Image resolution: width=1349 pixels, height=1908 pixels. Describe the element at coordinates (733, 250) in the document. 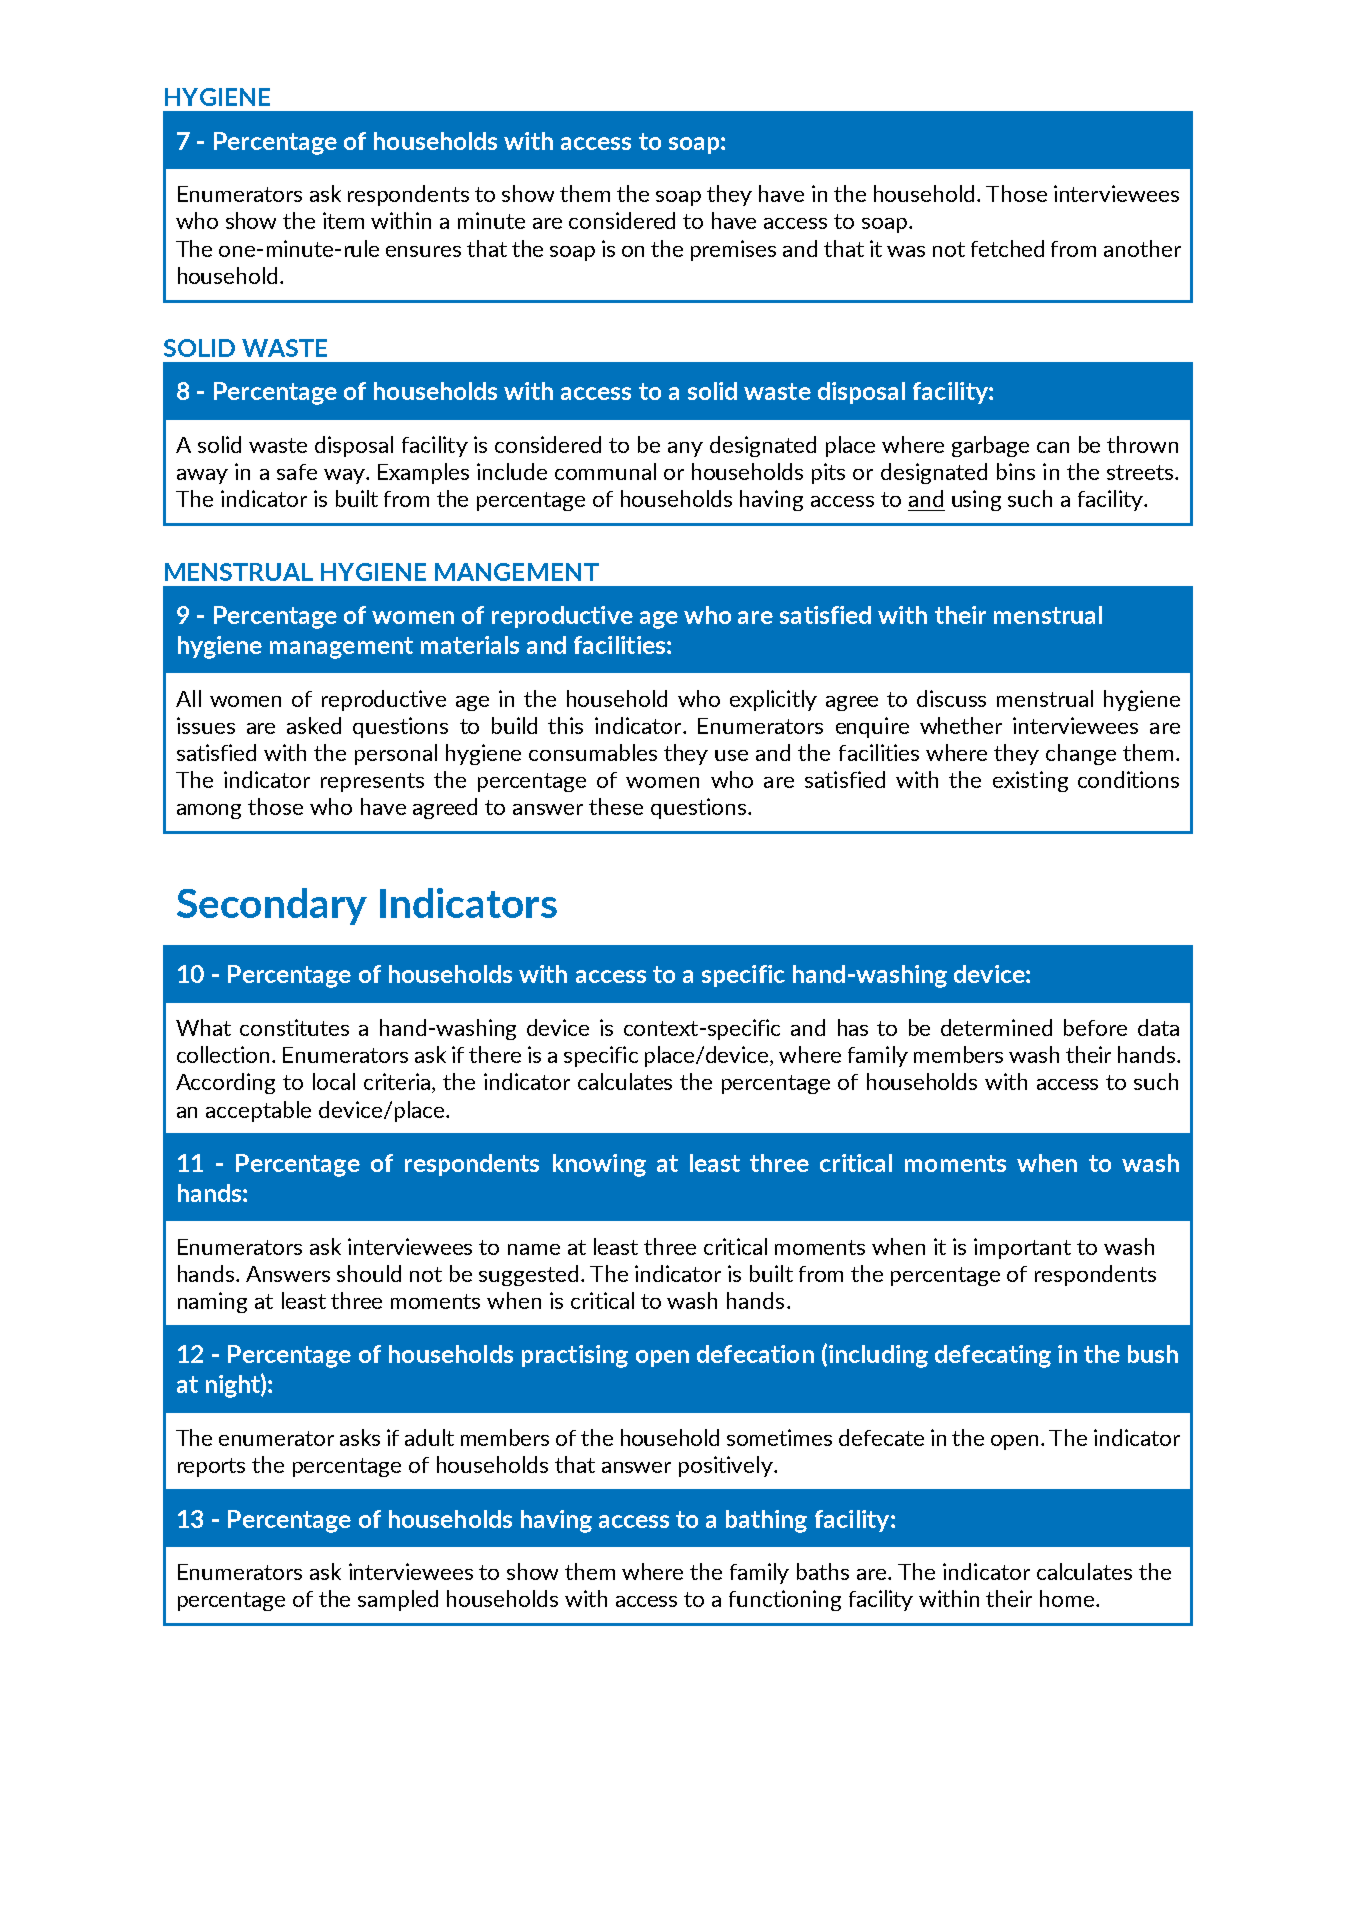

I see `premises` at that location.
